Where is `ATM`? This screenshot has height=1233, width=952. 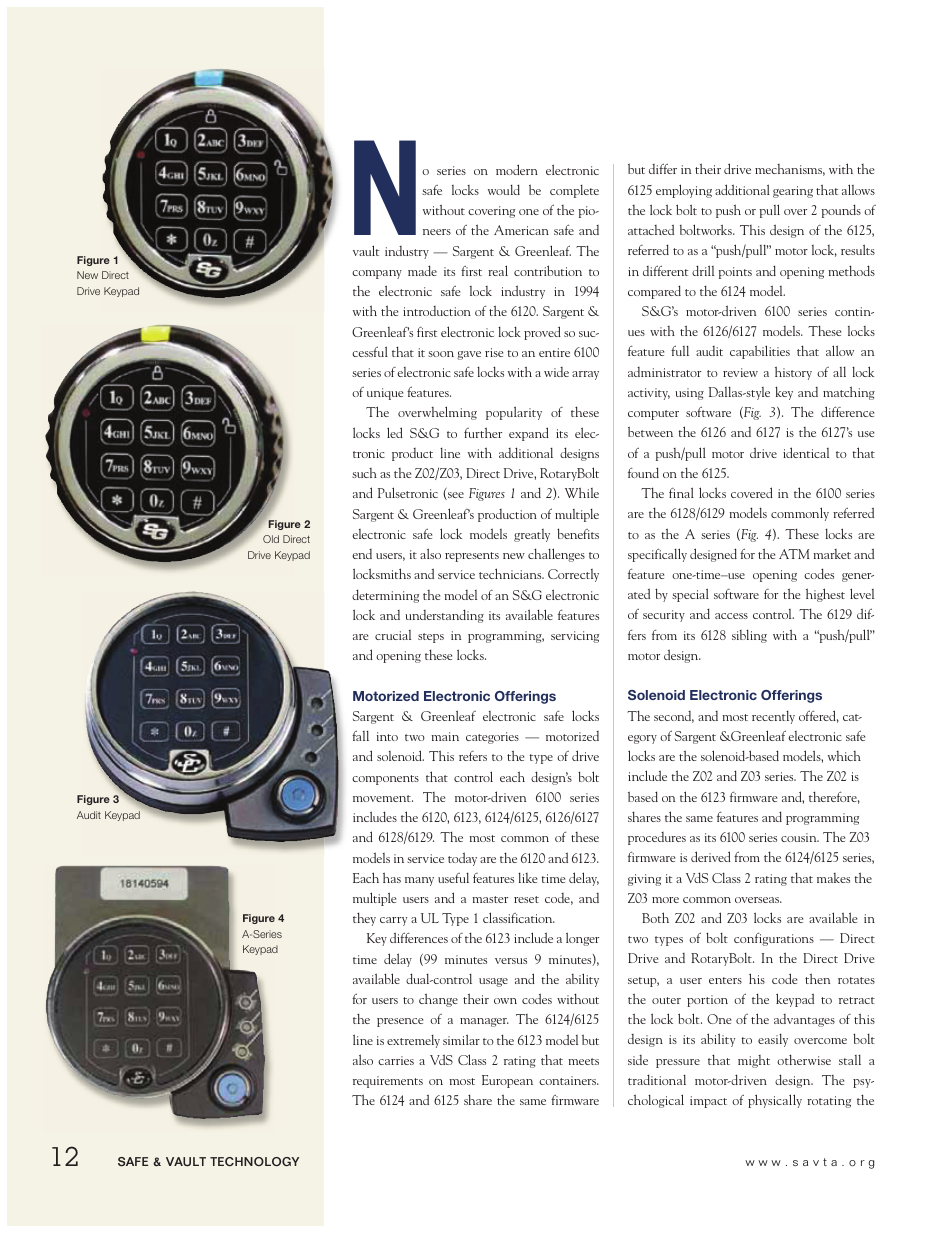 ATM is located at coordinates (794, 554).
